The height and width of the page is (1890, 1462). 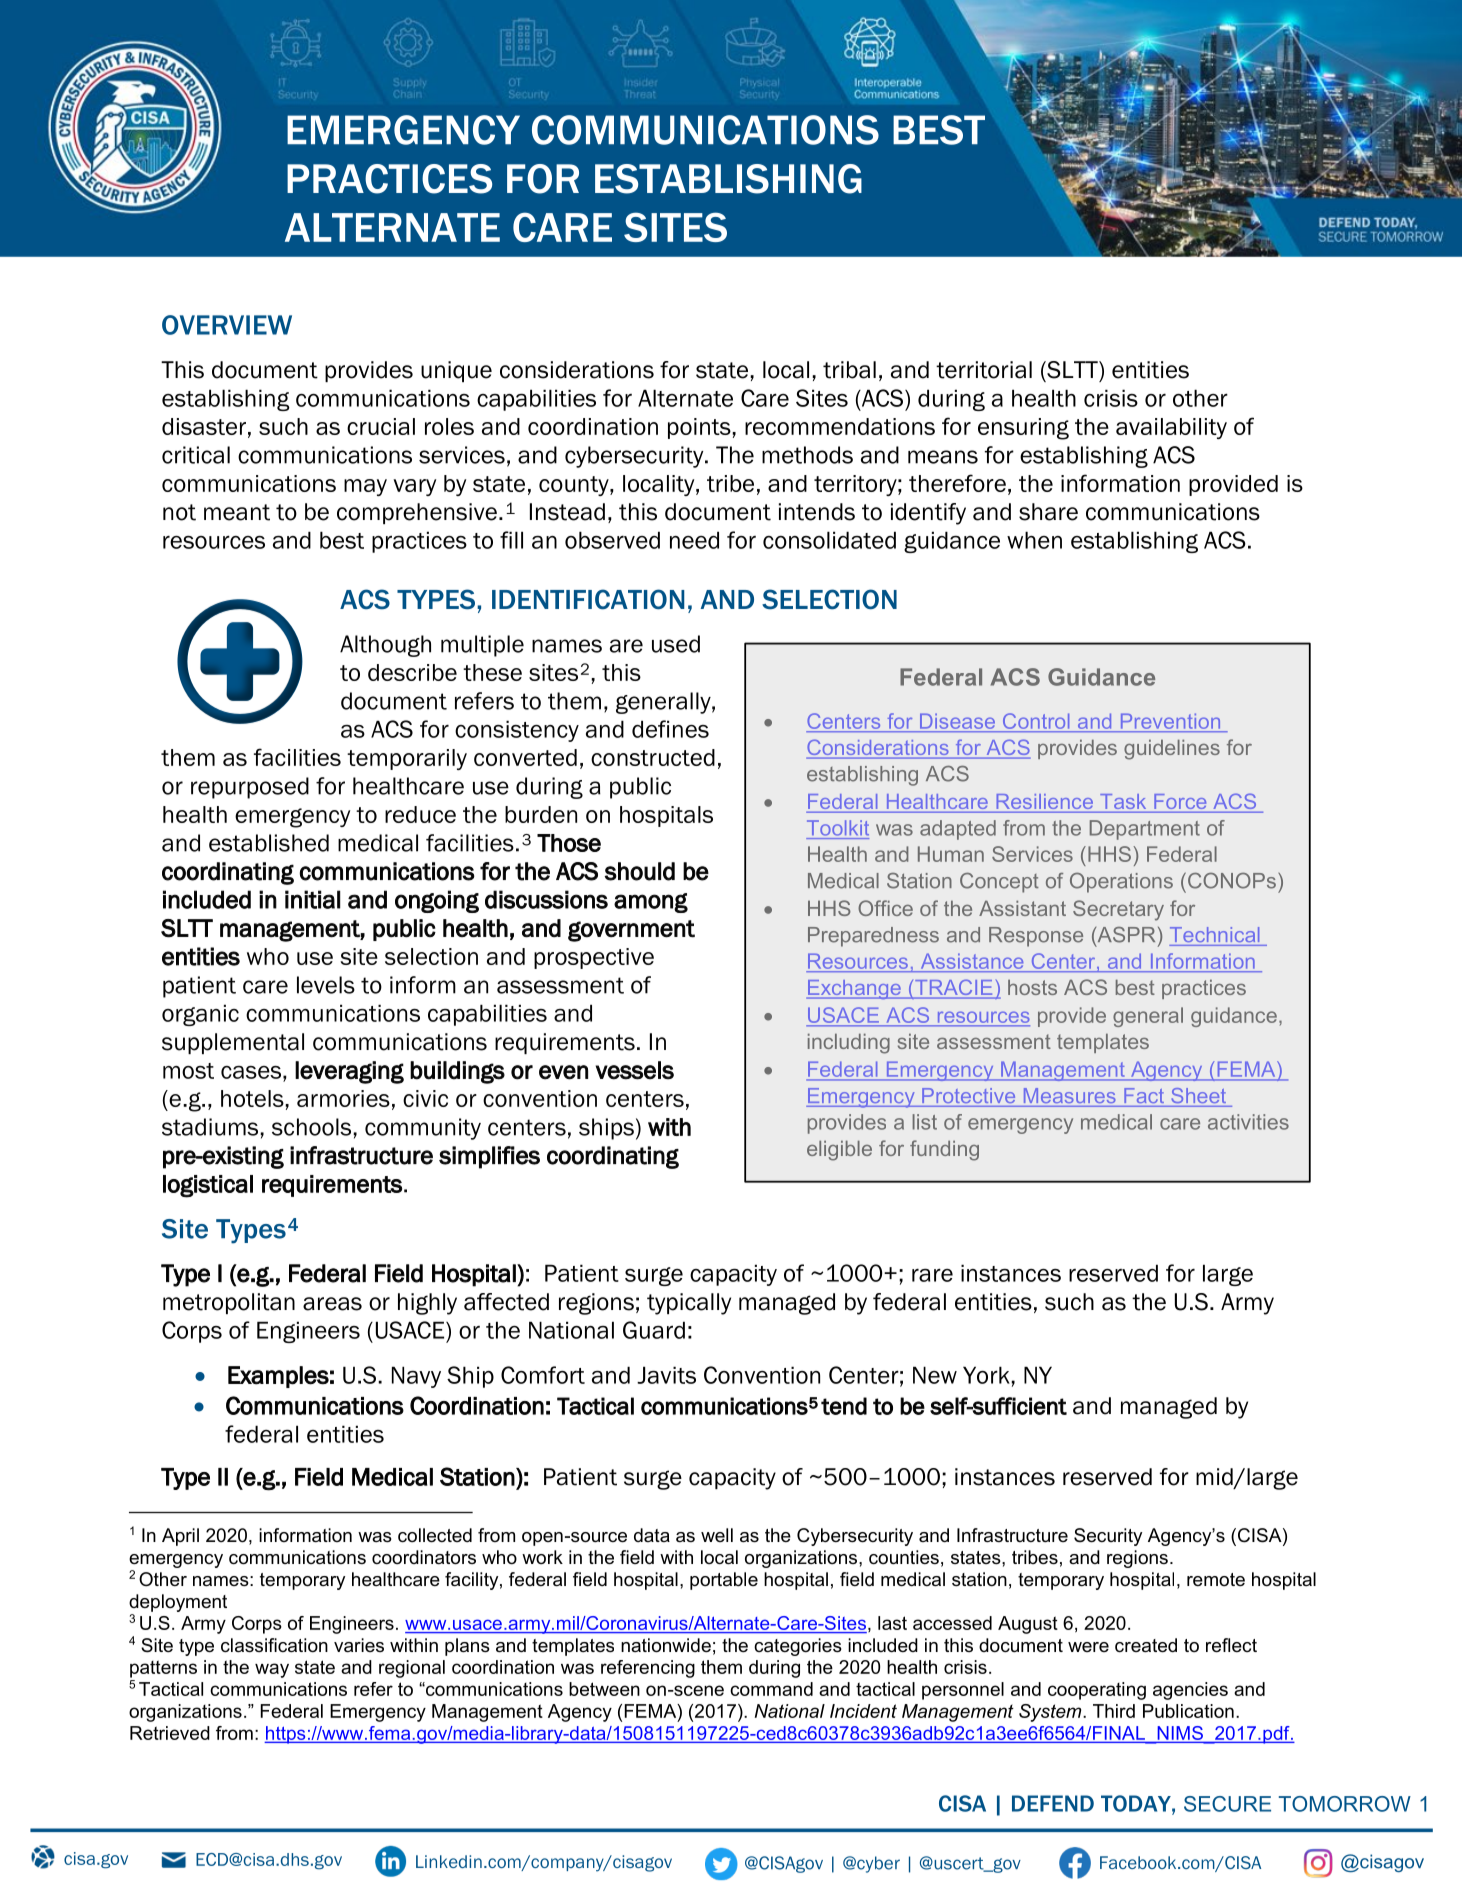 What do you see at coordinates (849, 370) in the page?
I see `tribal` at bounding box center [849, 370].
